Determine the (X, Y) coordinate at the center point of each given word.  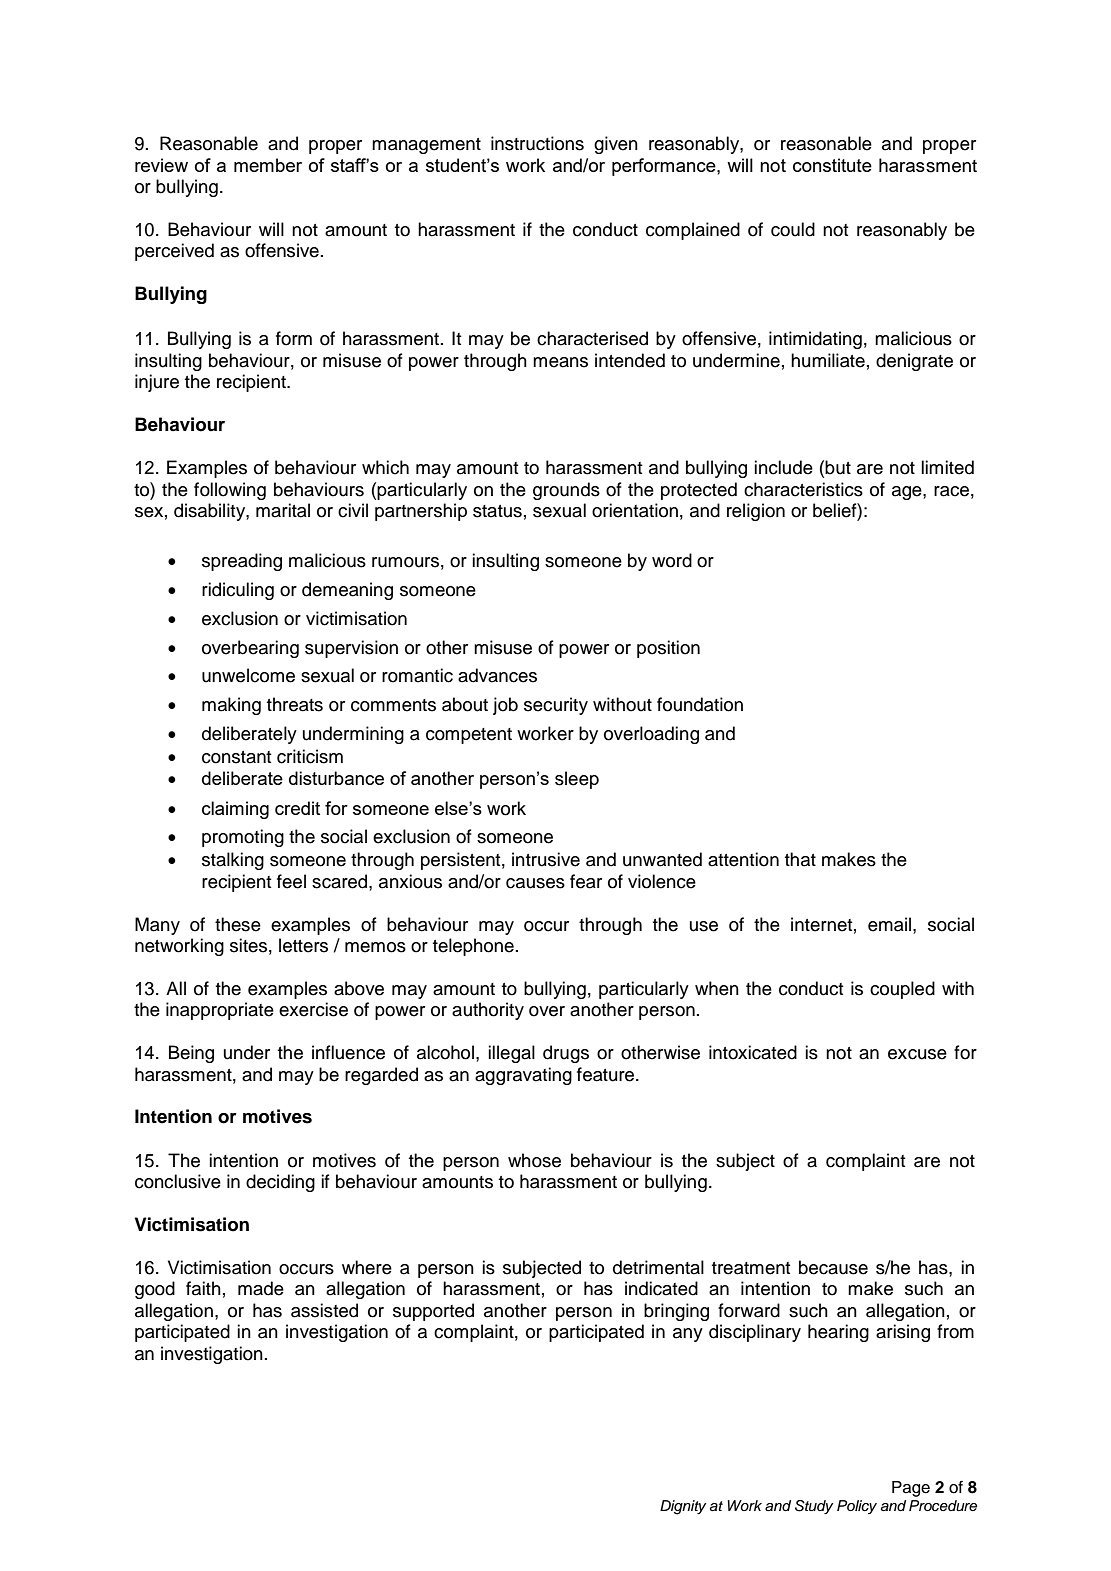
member (268, 165)
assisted (324, 1310)
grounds (566, 491)
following (230, 491)
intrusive (546, 859)
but (838, 467)
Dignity (683, 1507)
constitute (832, 165)
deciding (280, 1183)
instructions (537, 143)
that (800, 859)
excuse (917, 1054)
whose (534, 1160)
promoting (243, 838)
